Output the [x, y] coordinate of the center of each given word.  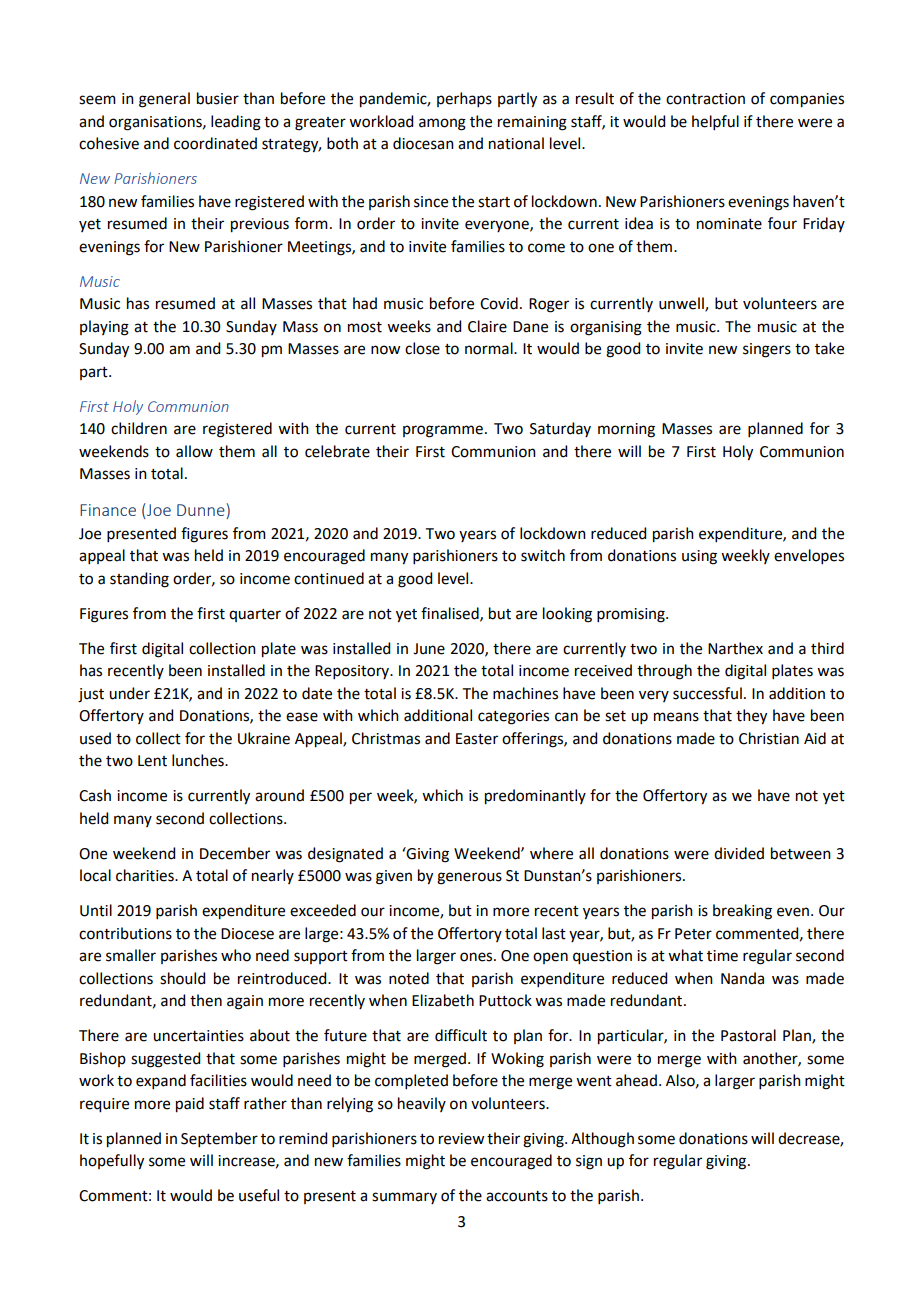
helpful [715, 122]
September [219, 1139]
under [129, 693]
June [429, 649]
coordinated [215, 143]
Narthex [735, 648]
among [442, 124]
